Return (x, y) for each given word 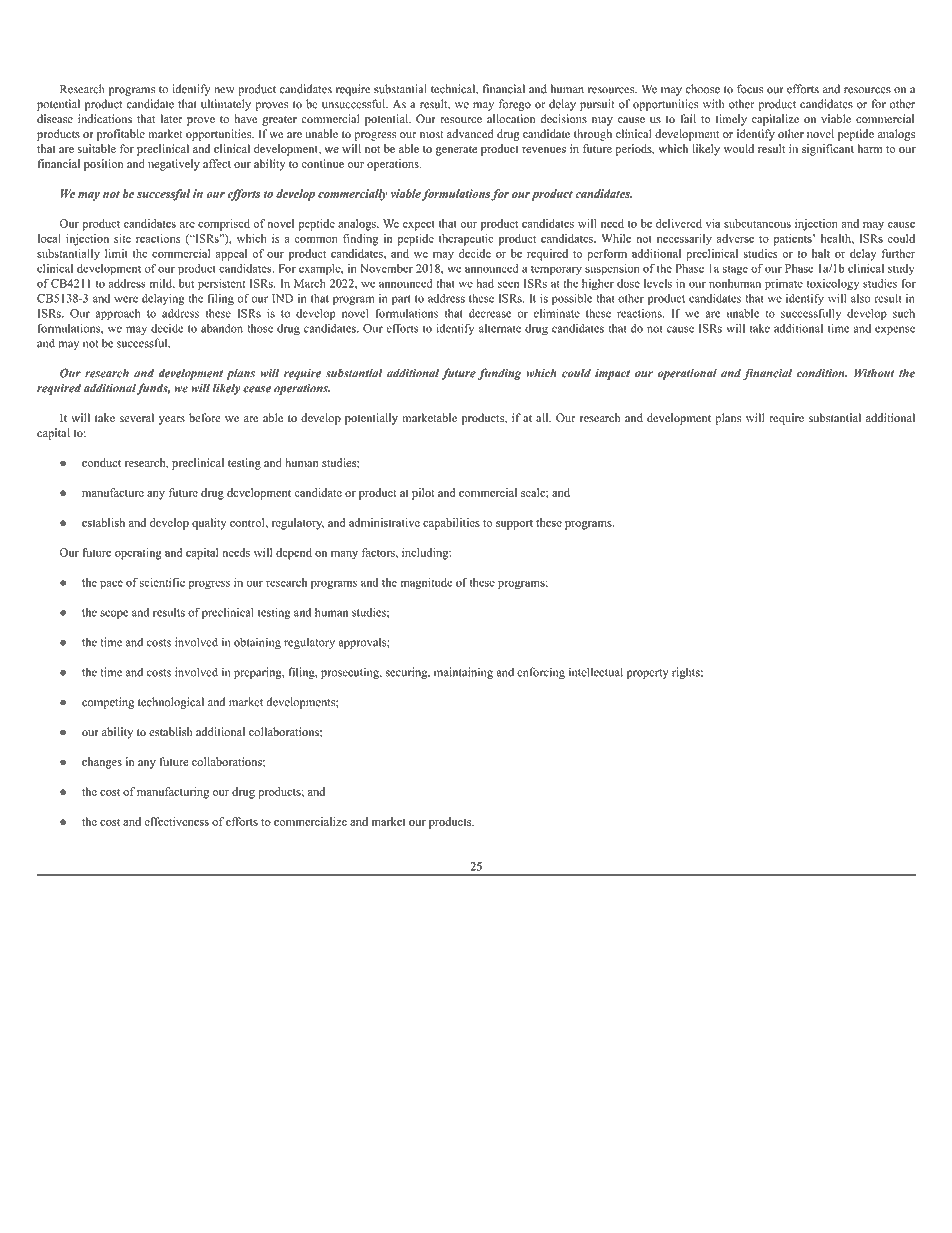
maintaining (463, 673)
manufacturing (173, 793)
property (647, 674)
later (172, 119)
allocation (511, 119)
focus (750, 89)
